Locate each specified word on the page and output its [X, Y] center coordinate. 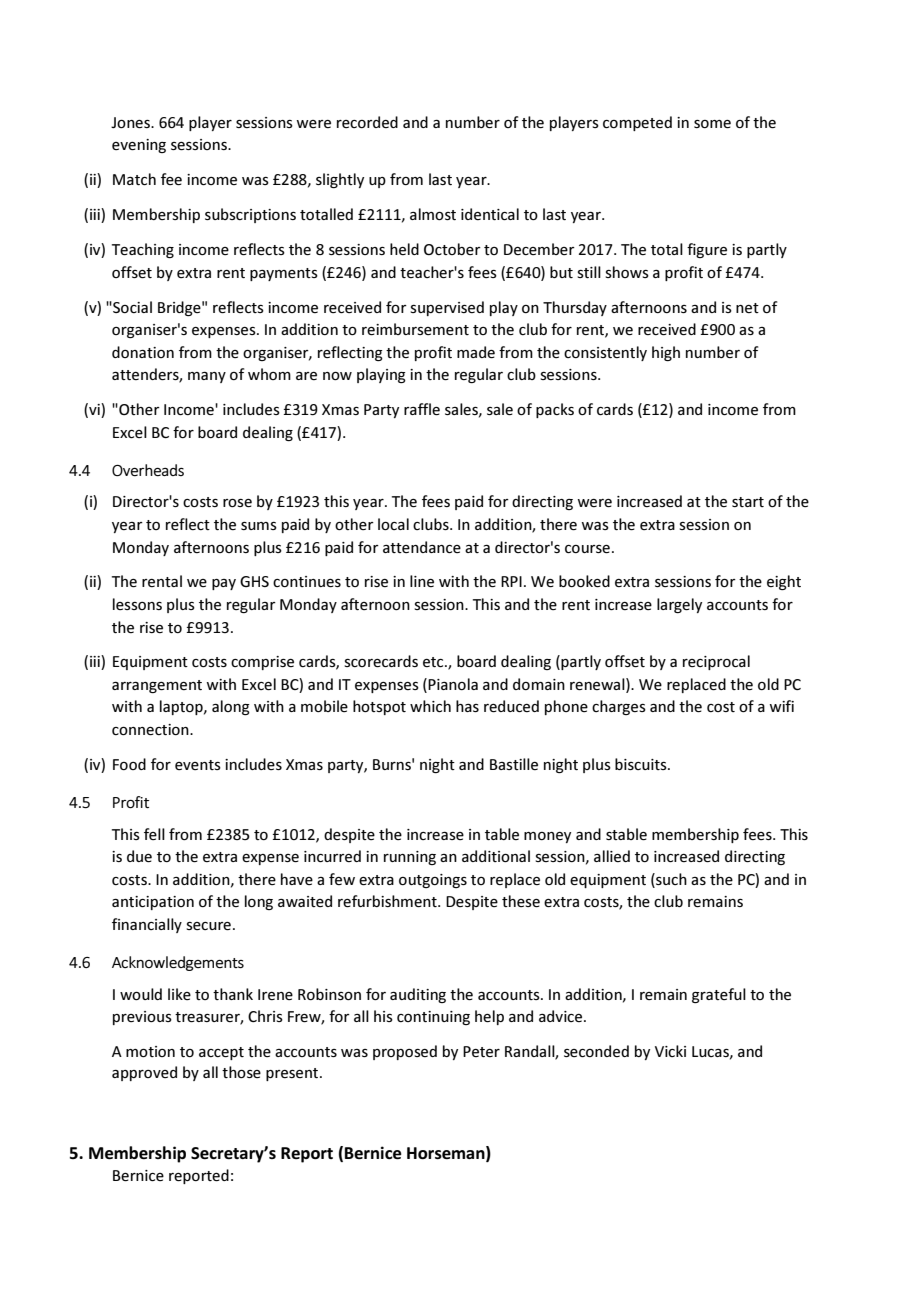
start [748, 502]
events [198, 765]
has [467, 706]
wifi [782, 706]
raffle [422, 409]
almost [433, 214]
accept [221, 1053]
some [712, 124]
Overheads [148, 470]
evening [139, 146]
